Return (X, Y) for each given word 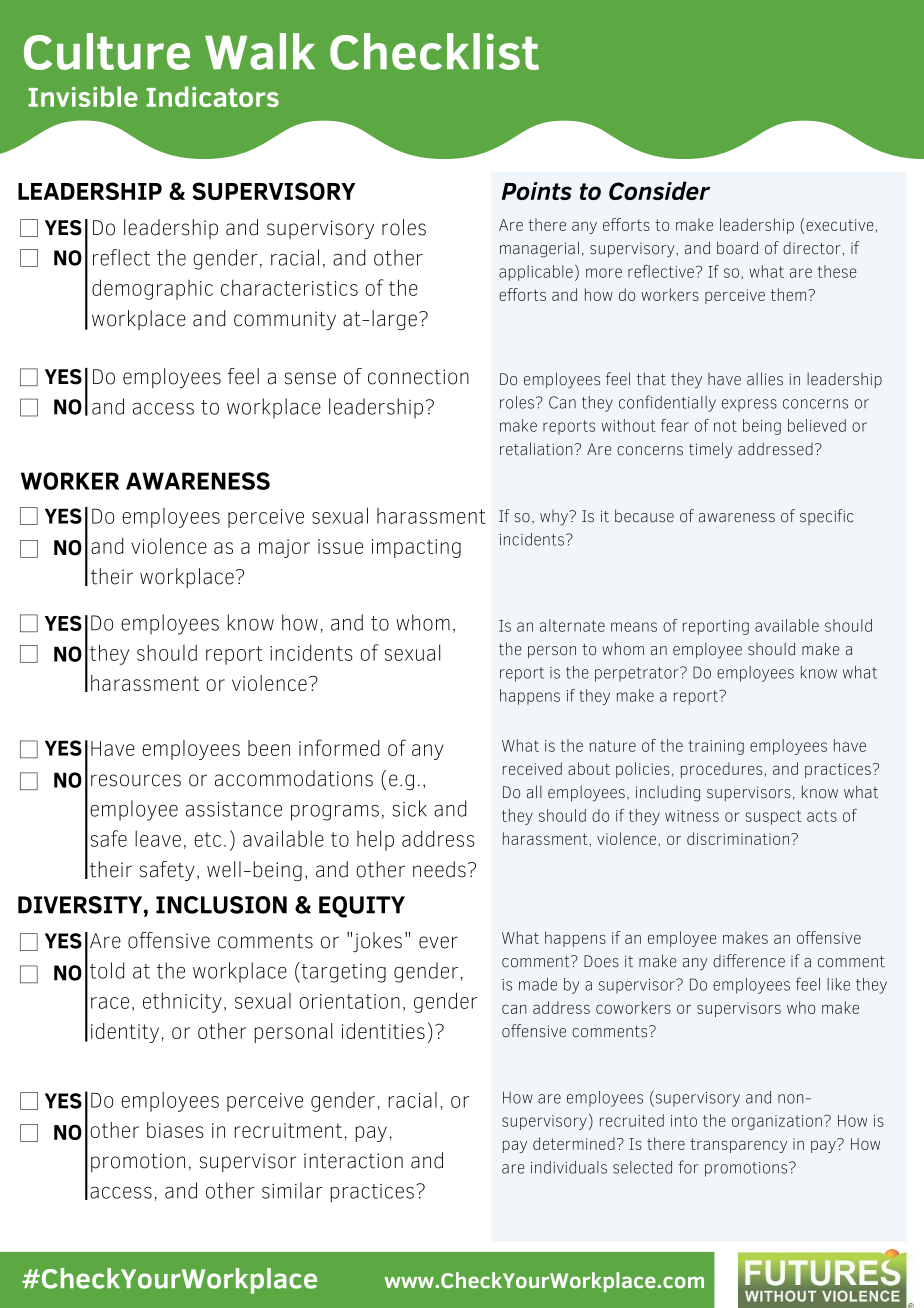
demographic (152, 289)
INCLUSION (221, 905)
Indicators (212, 96)
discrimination (738, 838)
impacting (416, 548)
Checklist (434, 51)
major (284, 548)
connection (418, 377)
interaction (353, 1161)
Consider (660, 190)
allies (765, 379)
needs (439, 869)
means (634, 627)
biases (175, 1130)
